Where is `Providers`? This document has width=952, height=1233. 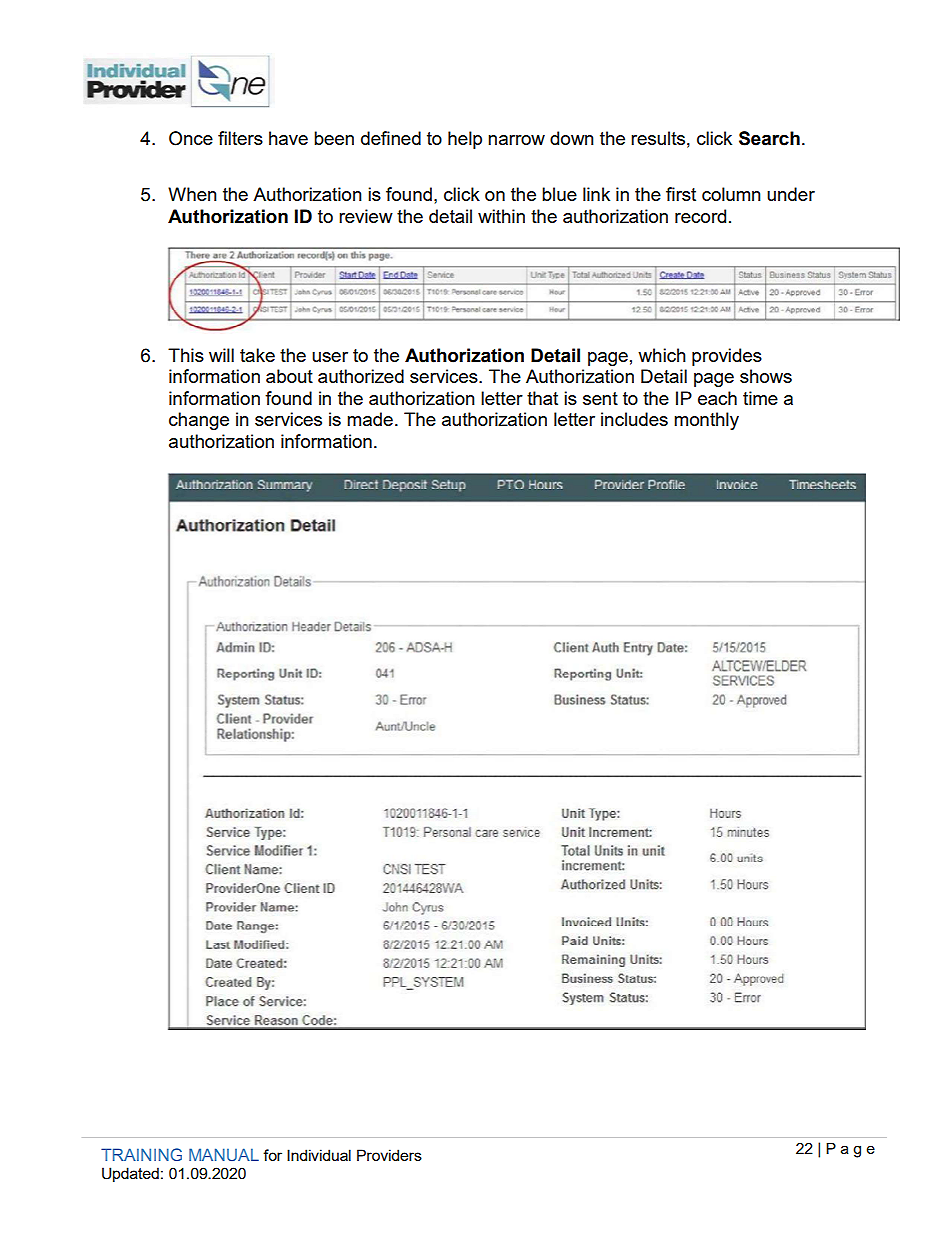 Providers is located at coordinates (389, 1155).
